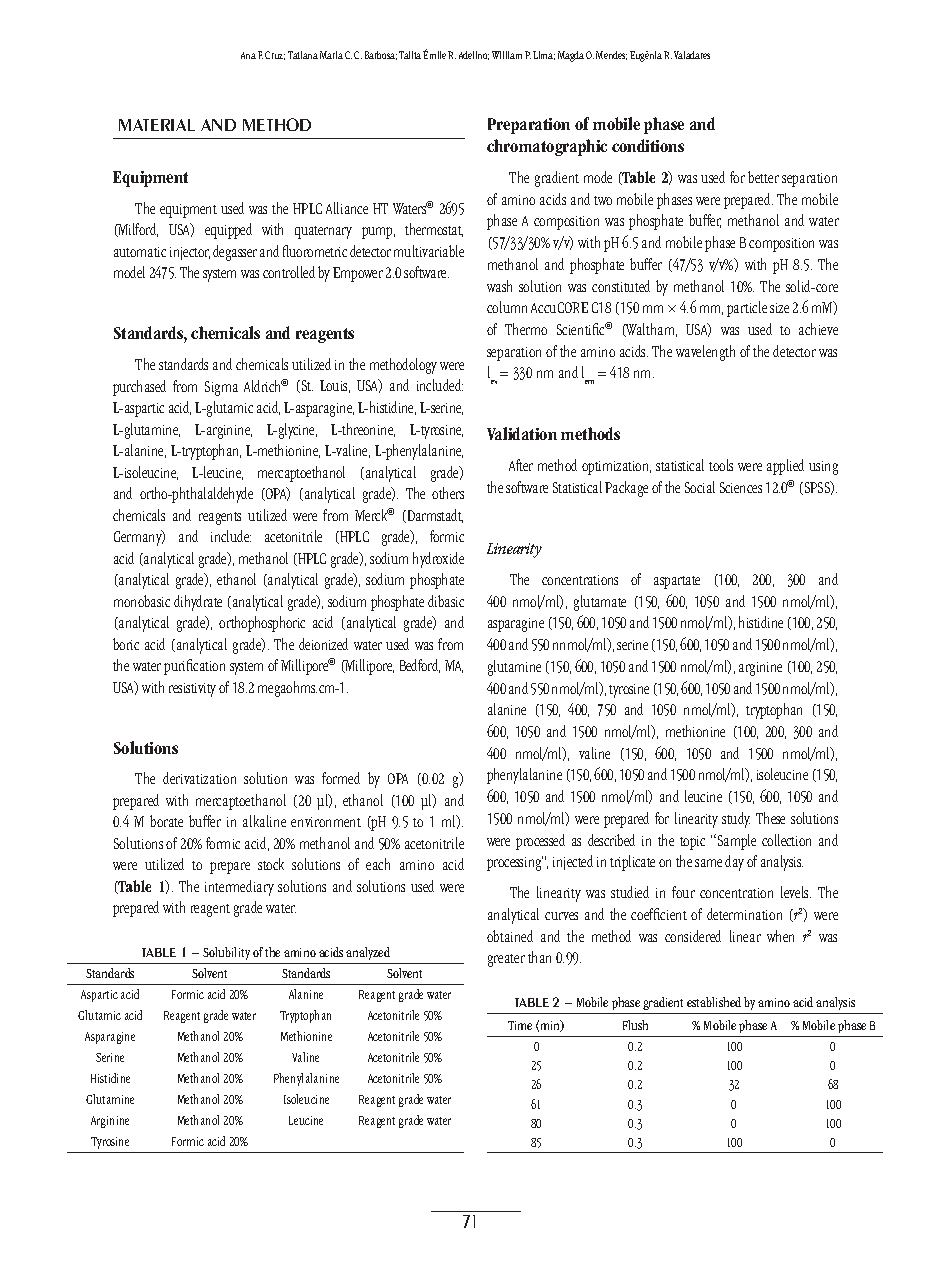 Image resolution: width=952 pixels, height=1270 pixels. What do you see at coordinates (507, 55) in the document?
I see `William` at bounding box center [507, 55].
